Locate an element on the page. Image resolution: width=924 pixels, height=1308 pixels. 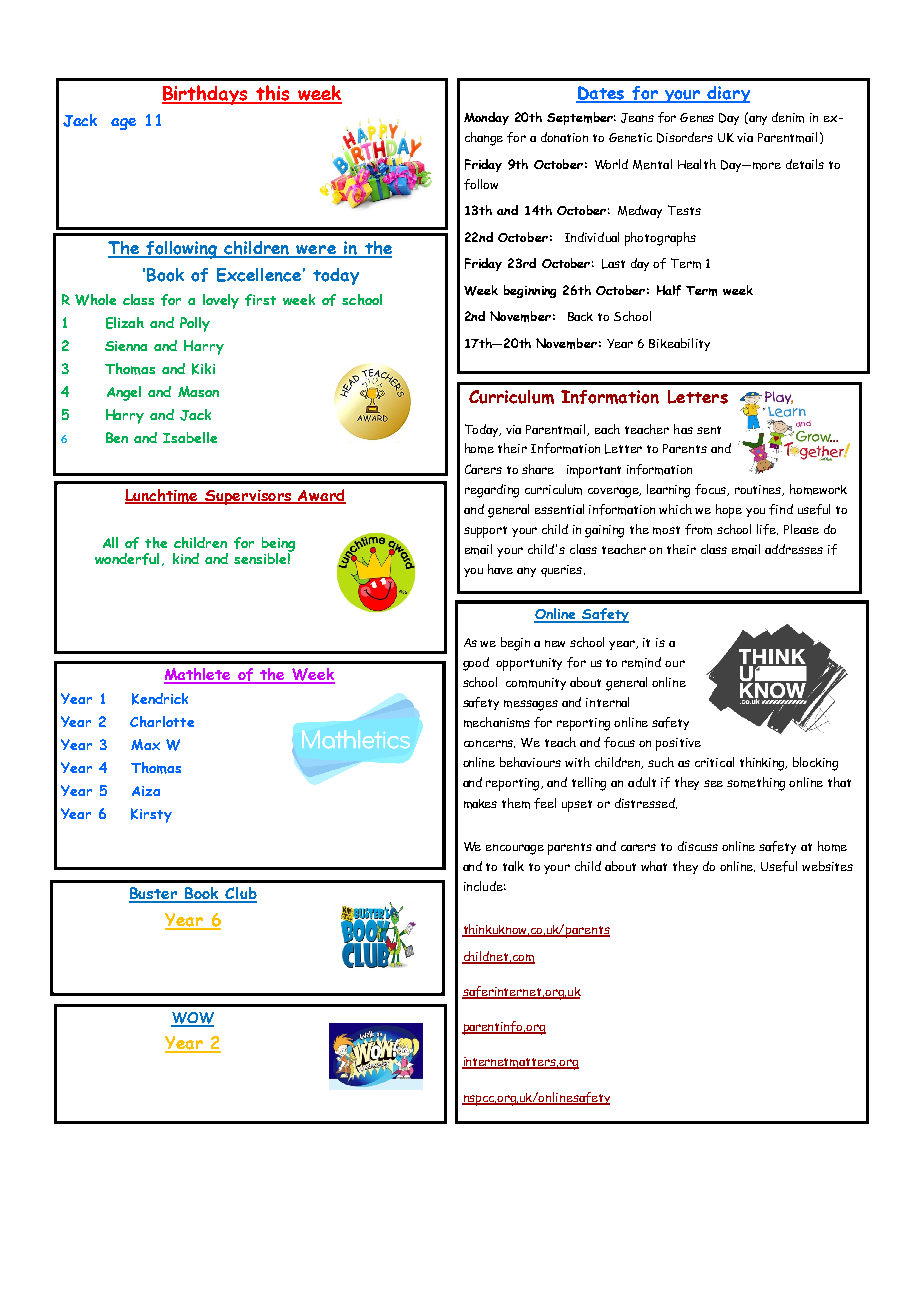
something is located at coordinates (756, 784).
